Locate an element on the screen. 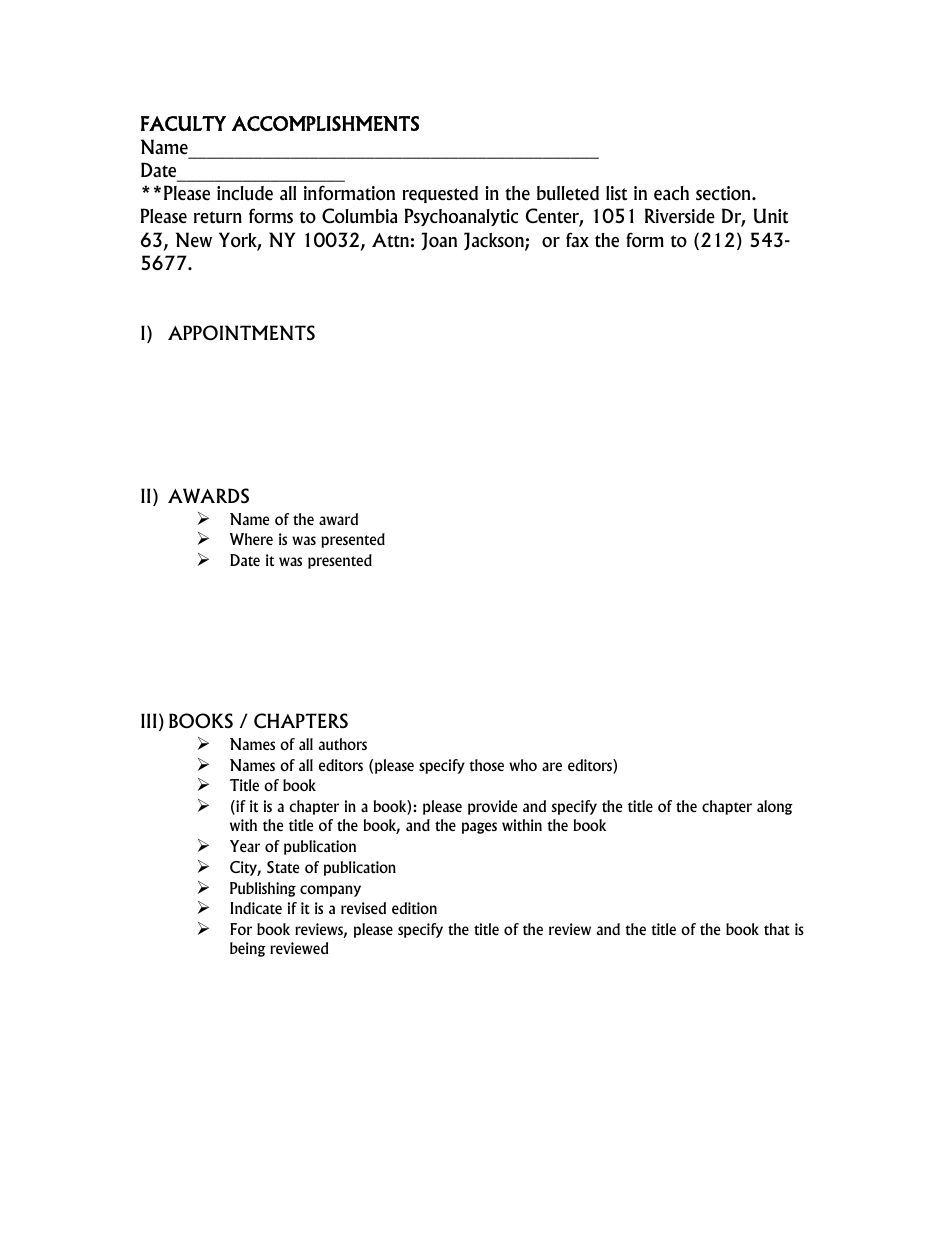 The image size is (952, 1233). APPOINTMENTS is located at coordinates (241, 333).
